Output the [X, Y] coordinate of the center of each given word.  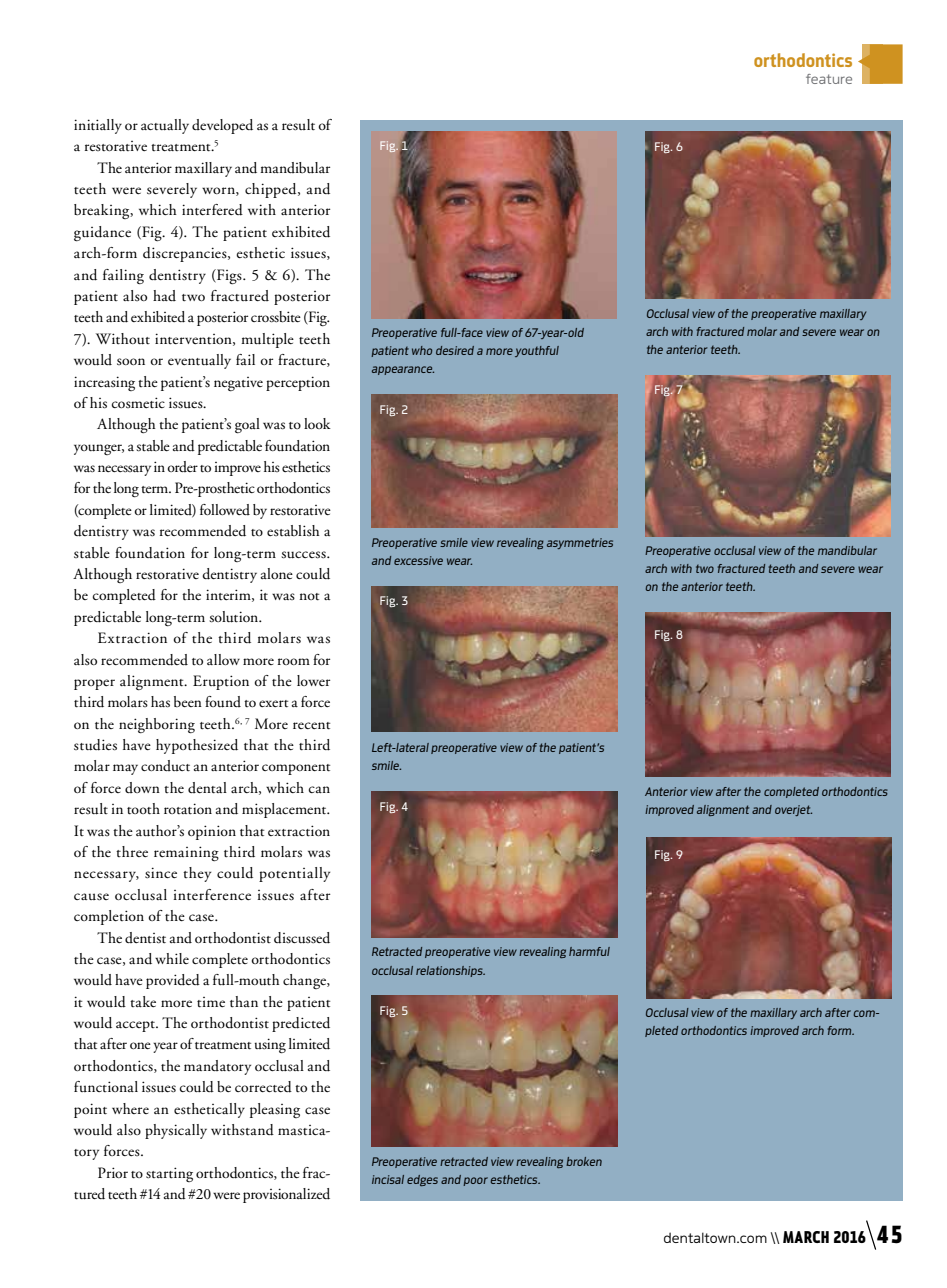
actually [165, 126]
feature [829, 79]
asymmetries [580, 543]
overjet [793, 810]
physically [176, 1131]
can [319, 789]
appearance [403, 370]
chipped [272, 190]
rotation [188, 809]
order [183, 466]
